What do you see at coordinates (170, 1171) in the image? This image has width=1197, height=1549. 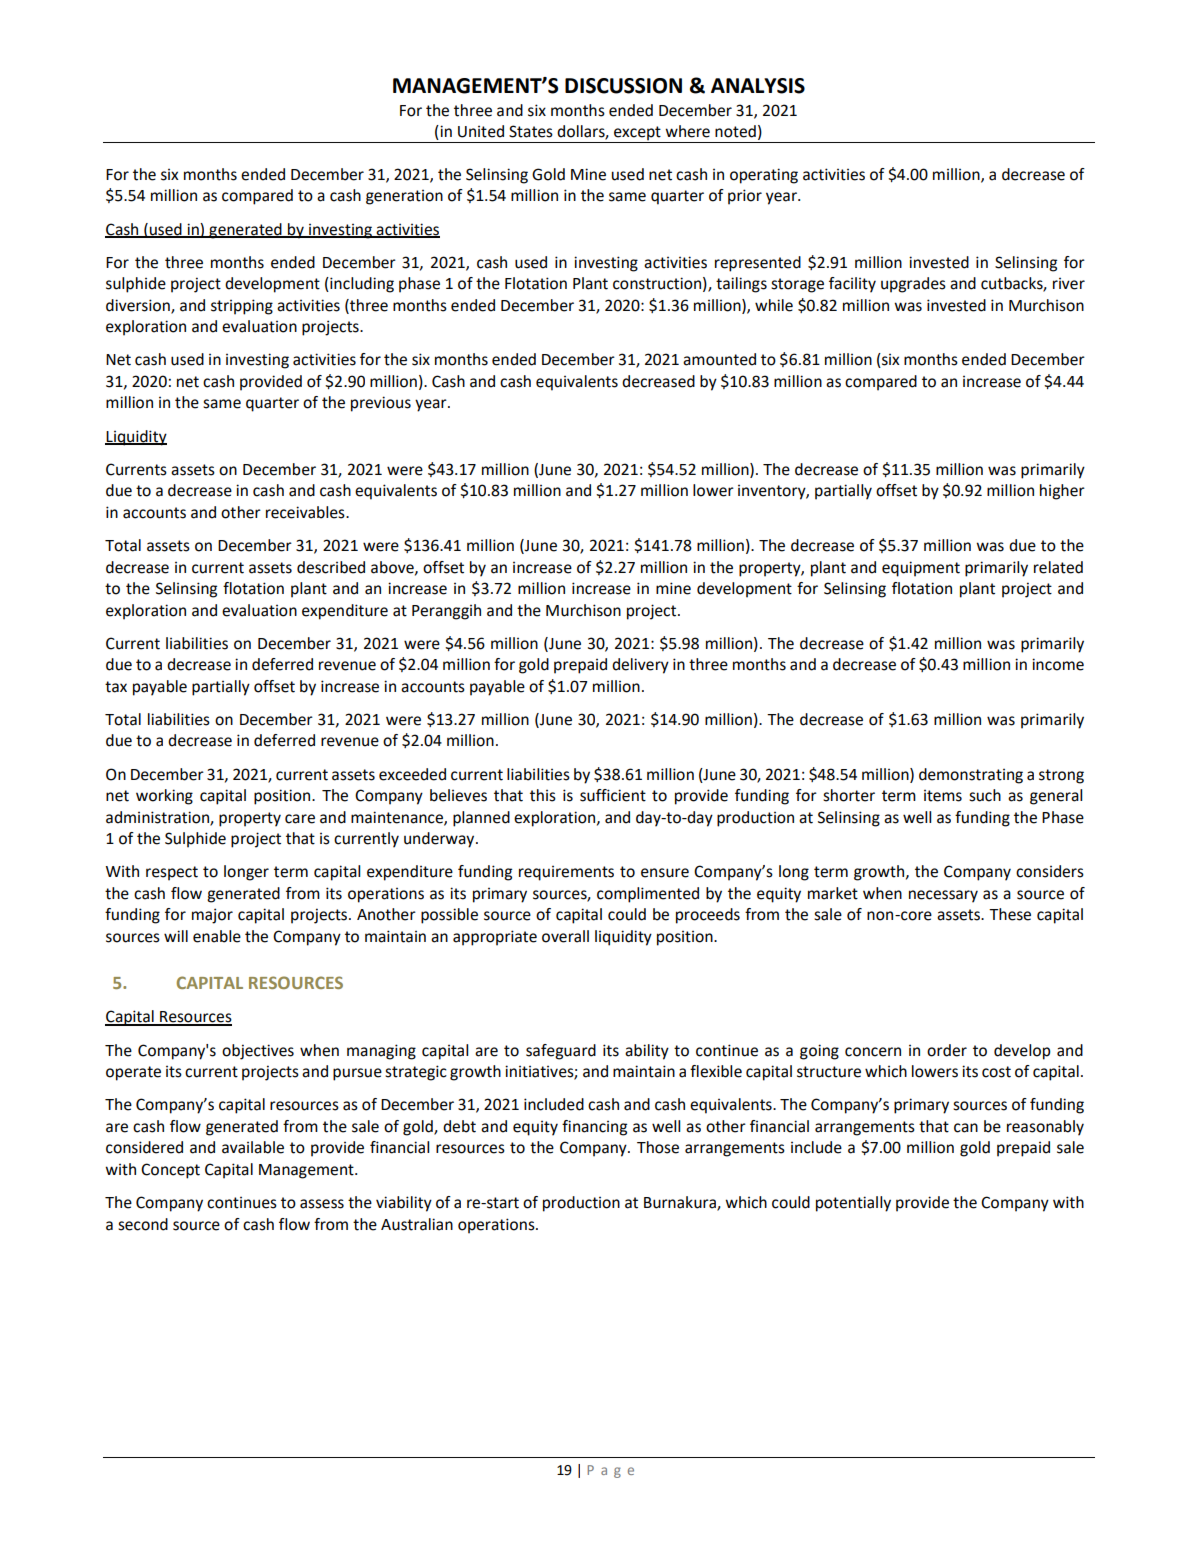 I see `Concept` at bounding box center [170, 1171].
